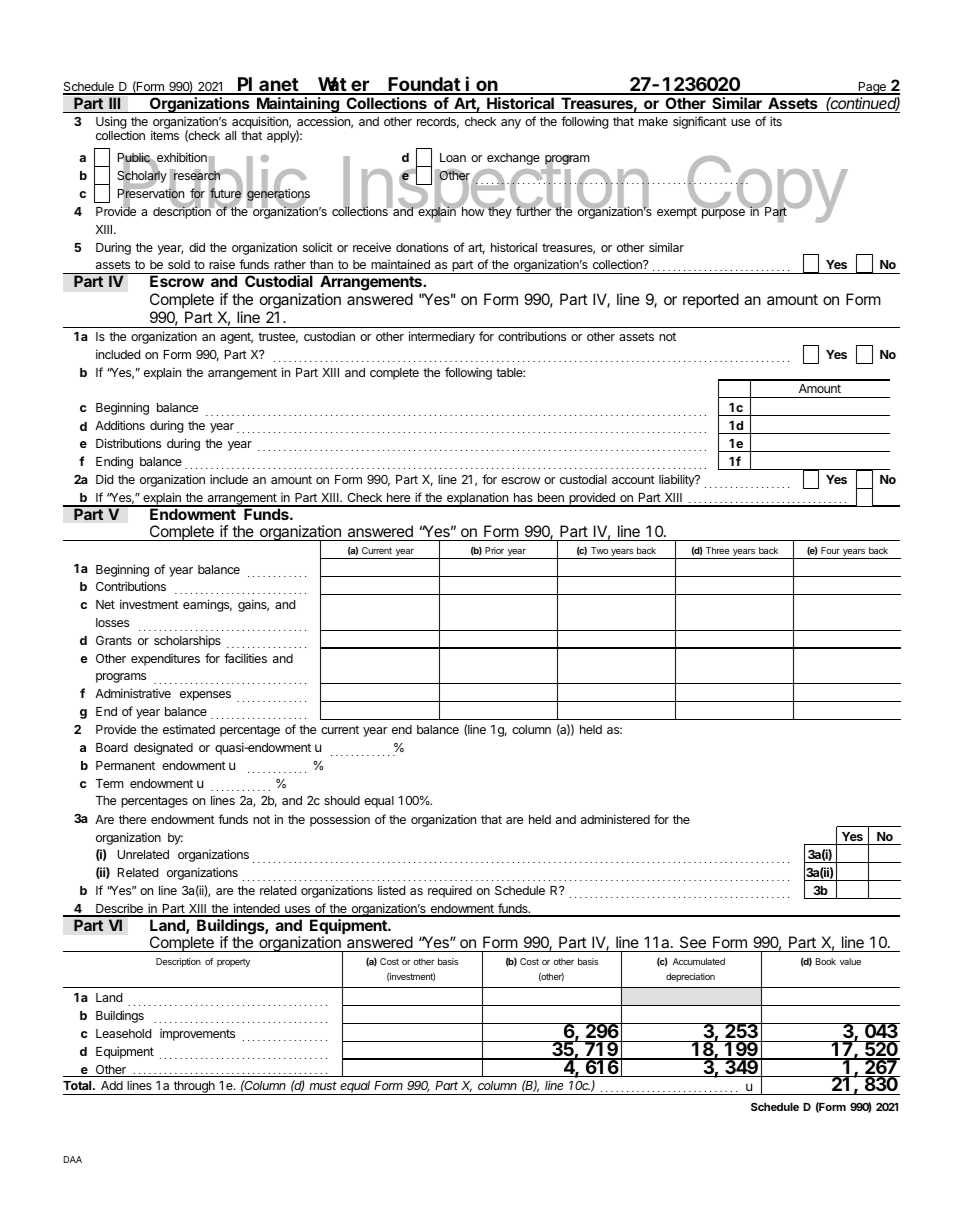 The width and height of the screenshot is (966, 1232). I want to click on Prior, so click(494, 550).
